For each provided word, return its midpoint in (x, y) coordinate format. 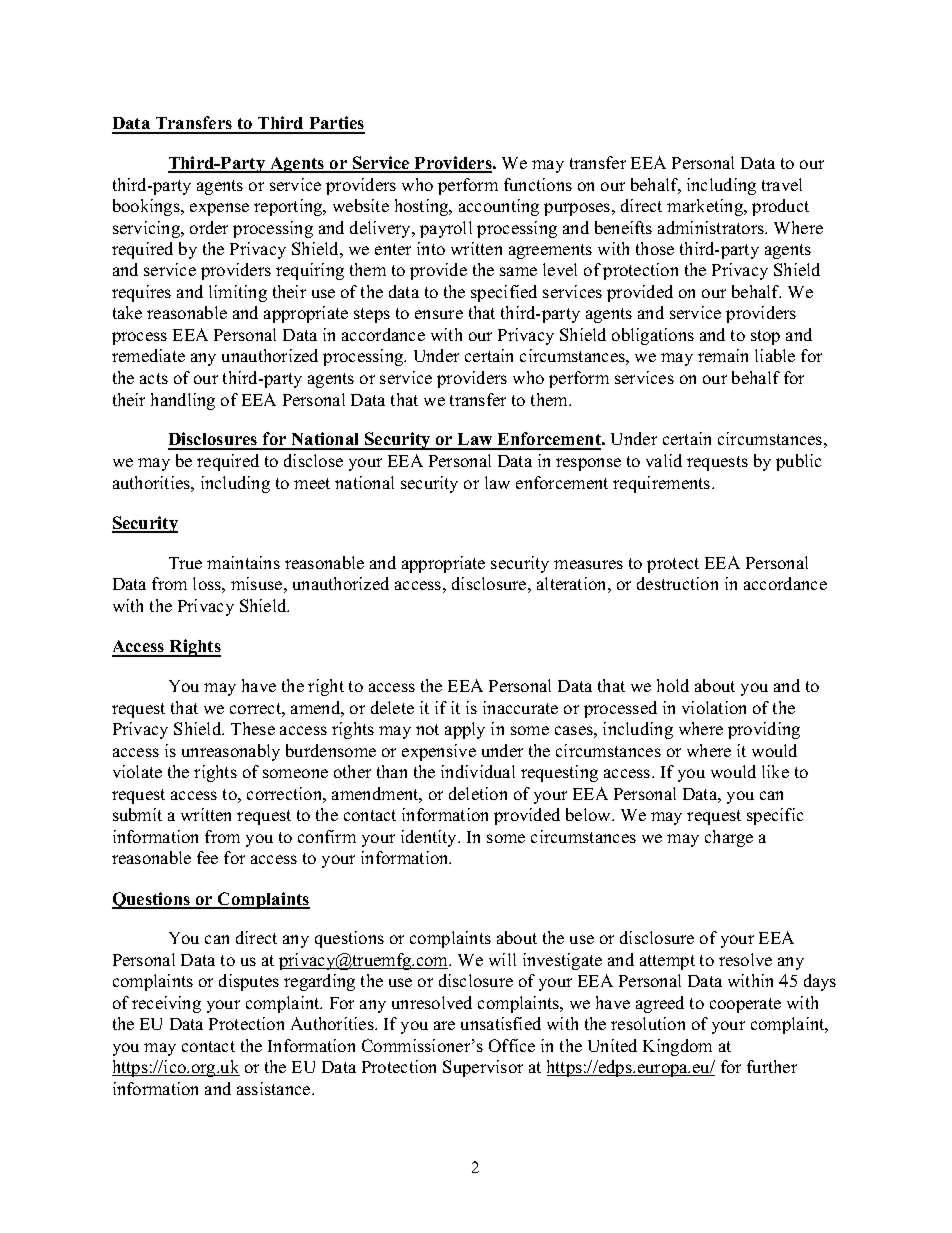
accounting (499, 207)
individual (478, 771)
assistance (275, 1088)
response (588, 464)
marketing (706, 207)
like (775, 771)
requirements (663, 484)
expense (219, 209)
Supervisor (483, 1068)
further (772, 1066)
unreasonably (231, 752)
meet (312, 483)
